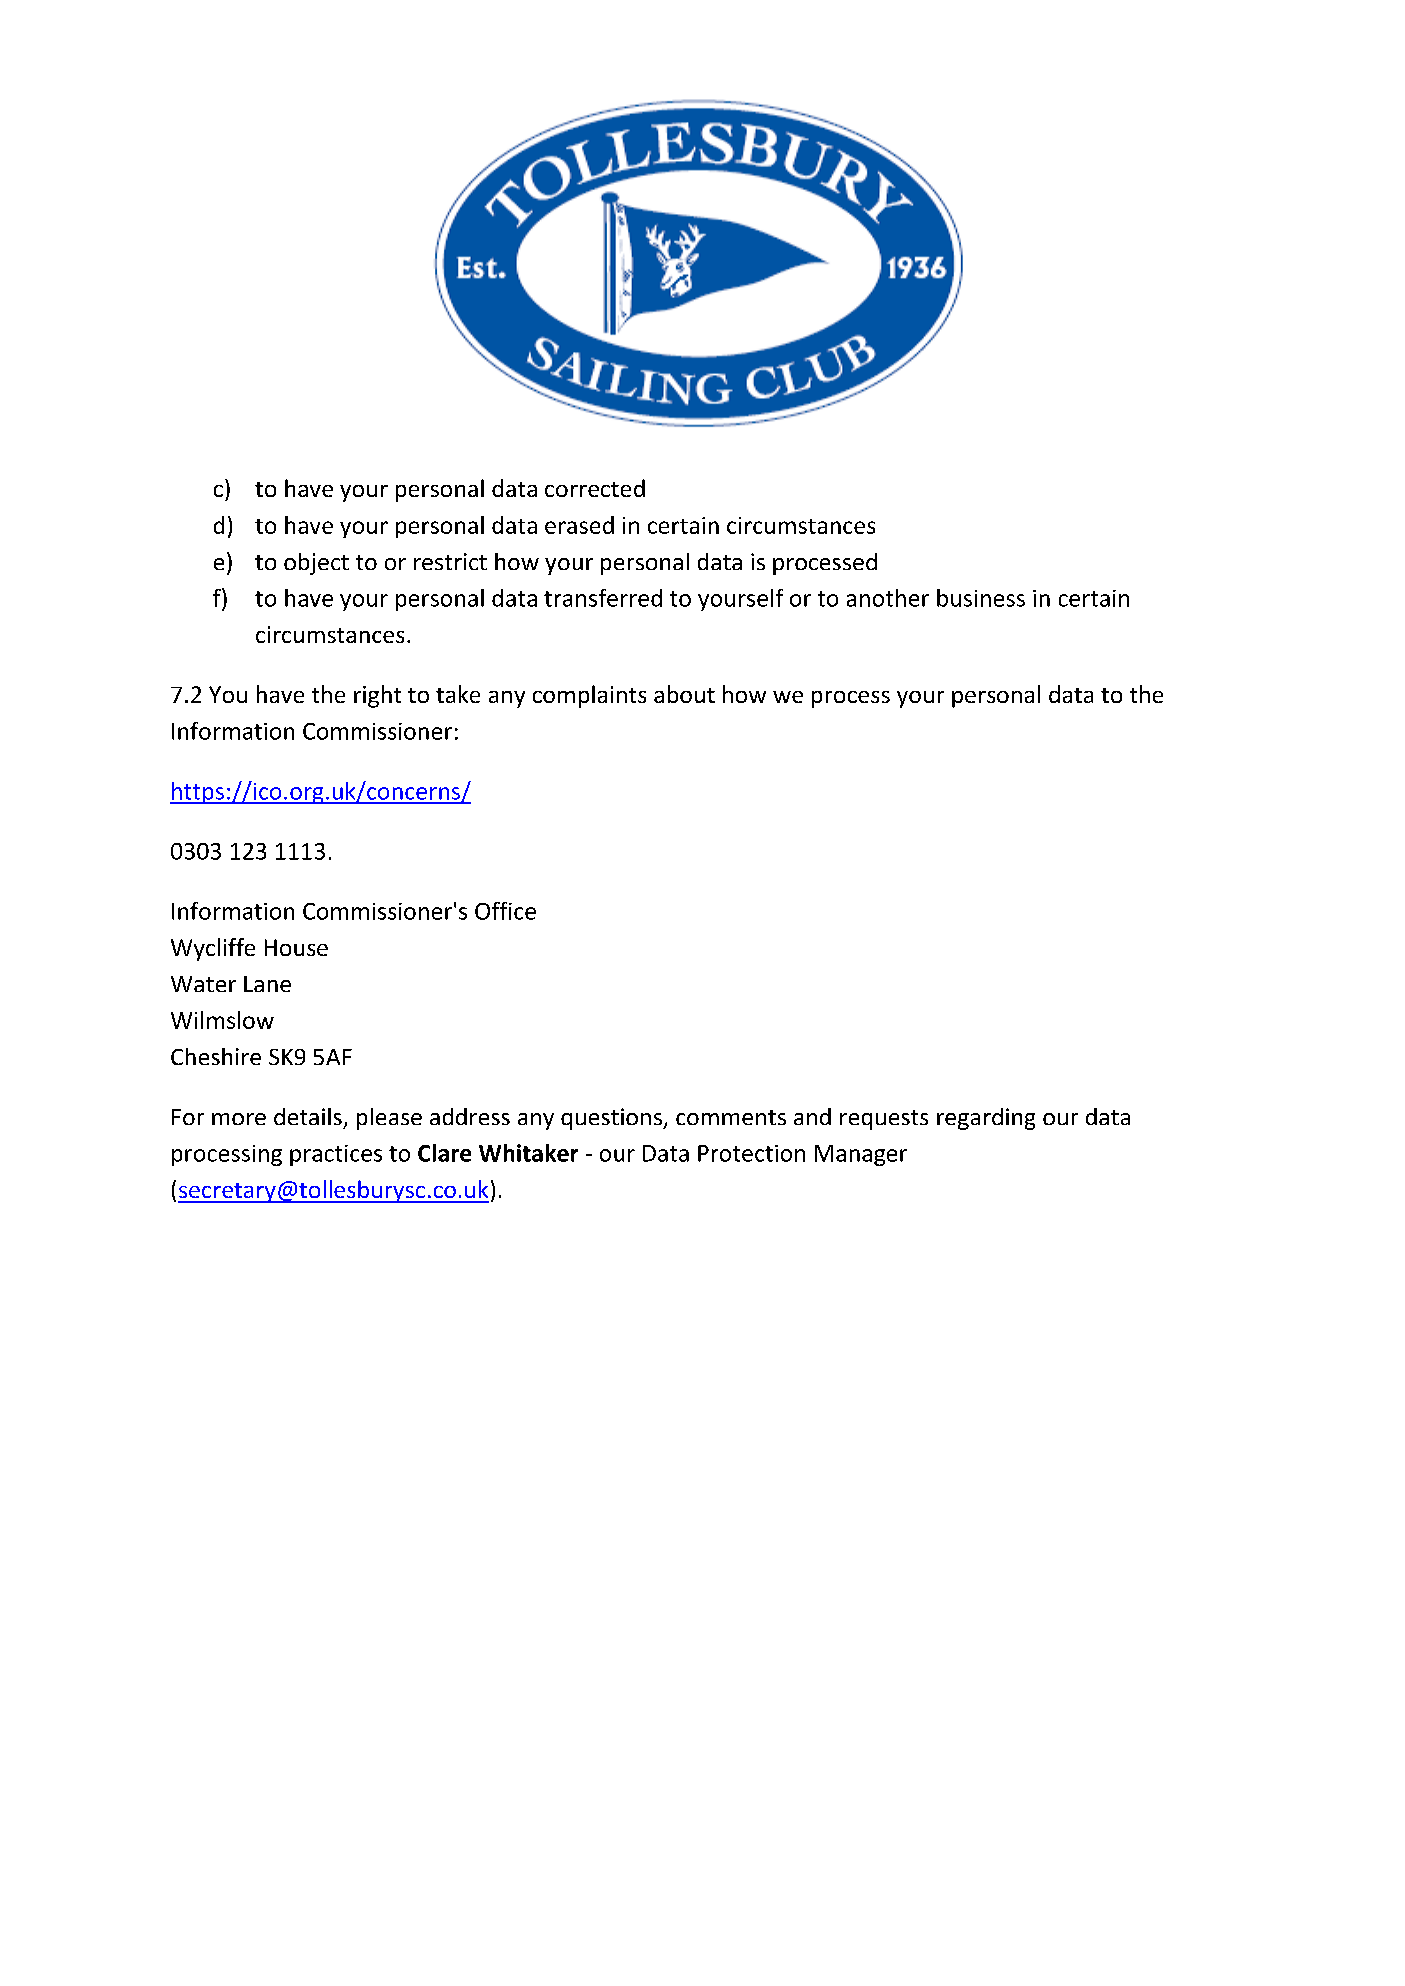 Image resolution: width=1405 pixels, height=1986 pixels. Describe the element at coordinates (612, 1119) in the page. I see `questions` at that location.
